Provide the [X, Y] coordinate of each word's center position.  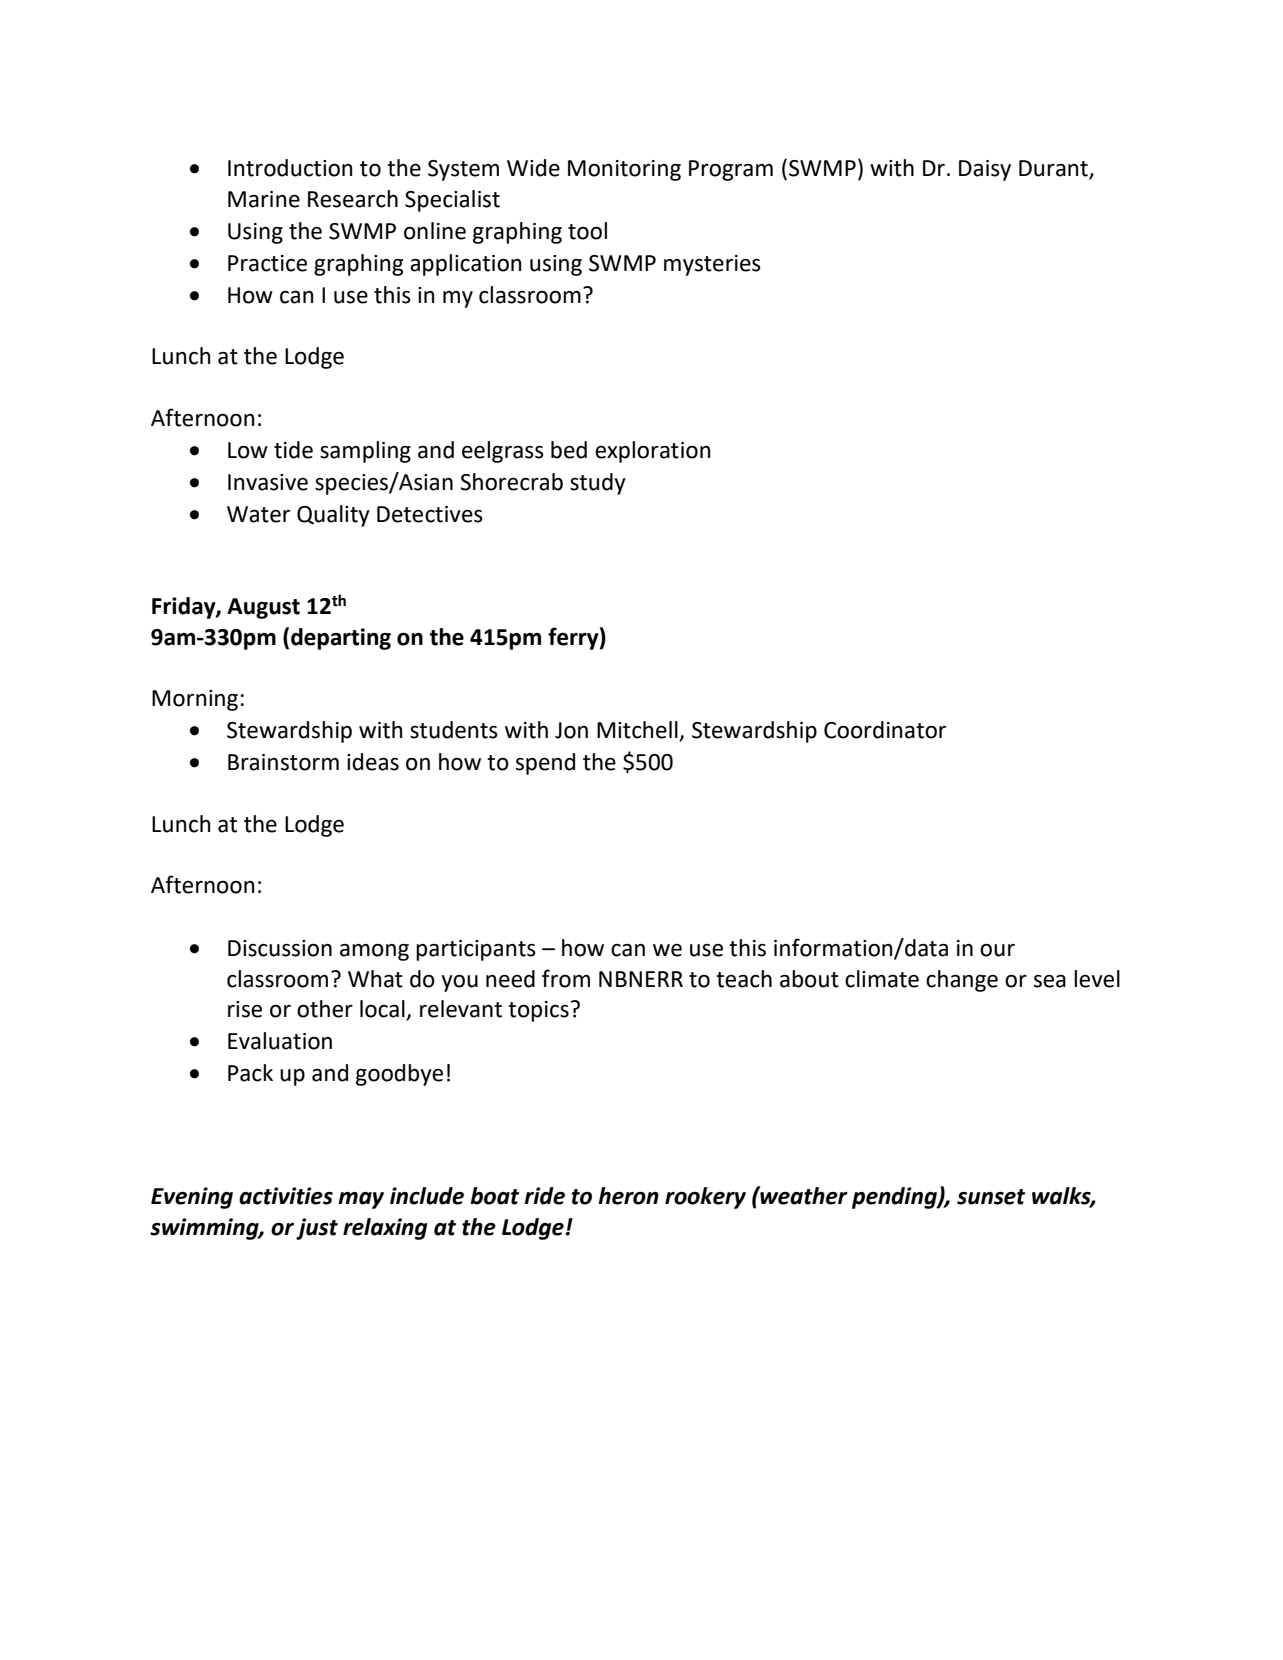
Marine [264, 199]
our [997, 950]
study [598, 484]
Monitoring [624, 170]
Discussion [280, 948]
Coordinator [885, 730]
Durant [1054, 169]
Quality [333, 516]
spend [545, 764]
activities [286, 1196]
